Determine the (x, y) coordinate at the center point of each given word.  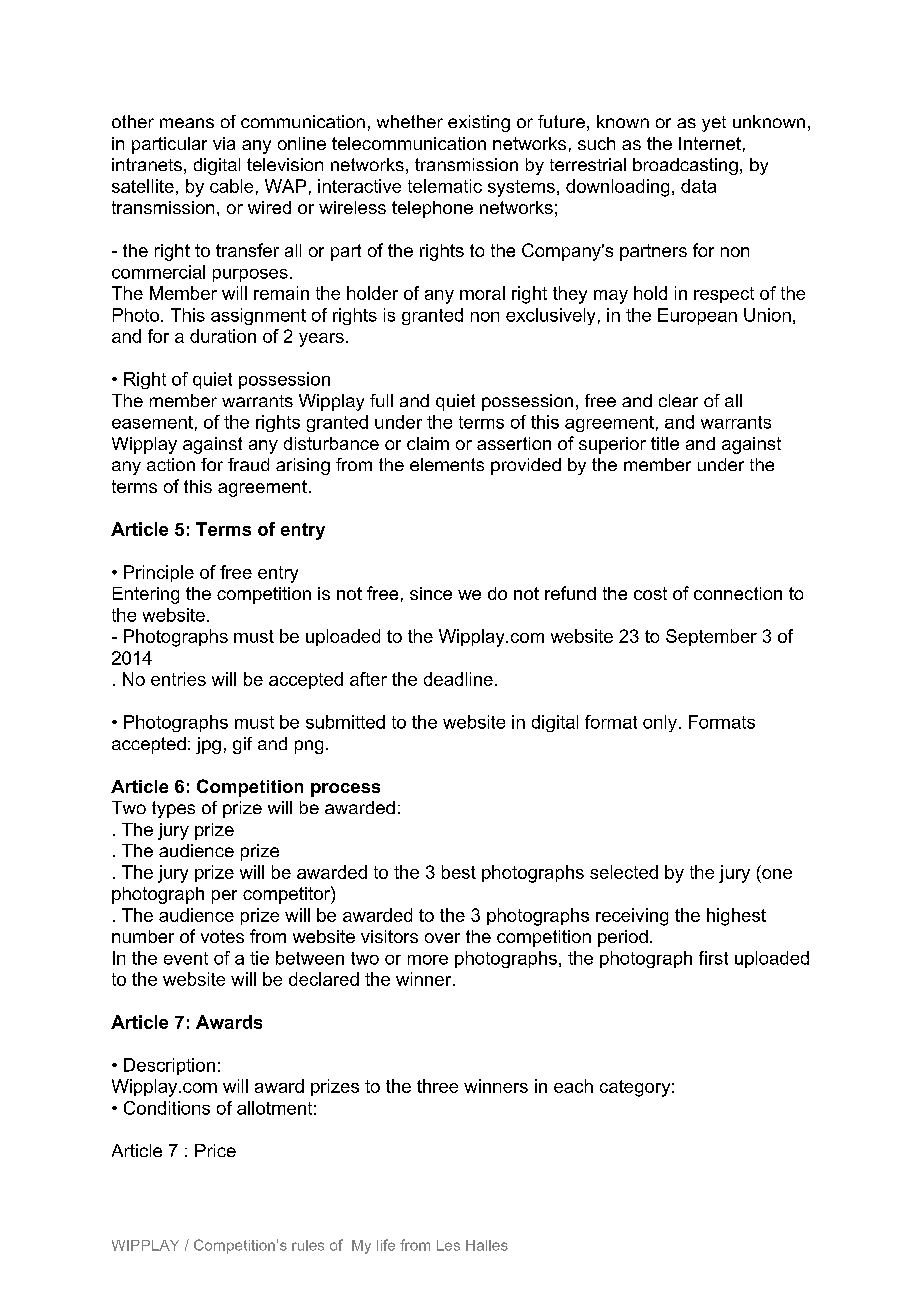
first (713, 958)
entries (178, 679)
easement (152, 422)
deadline (458, 679)
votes (222, 936)
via (224, 143)
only (660, 723)
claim (428, 443)
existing (479, 123)
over (442, 938)
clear (678, 400)
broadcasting (685, 166)
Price (215, 1150)
